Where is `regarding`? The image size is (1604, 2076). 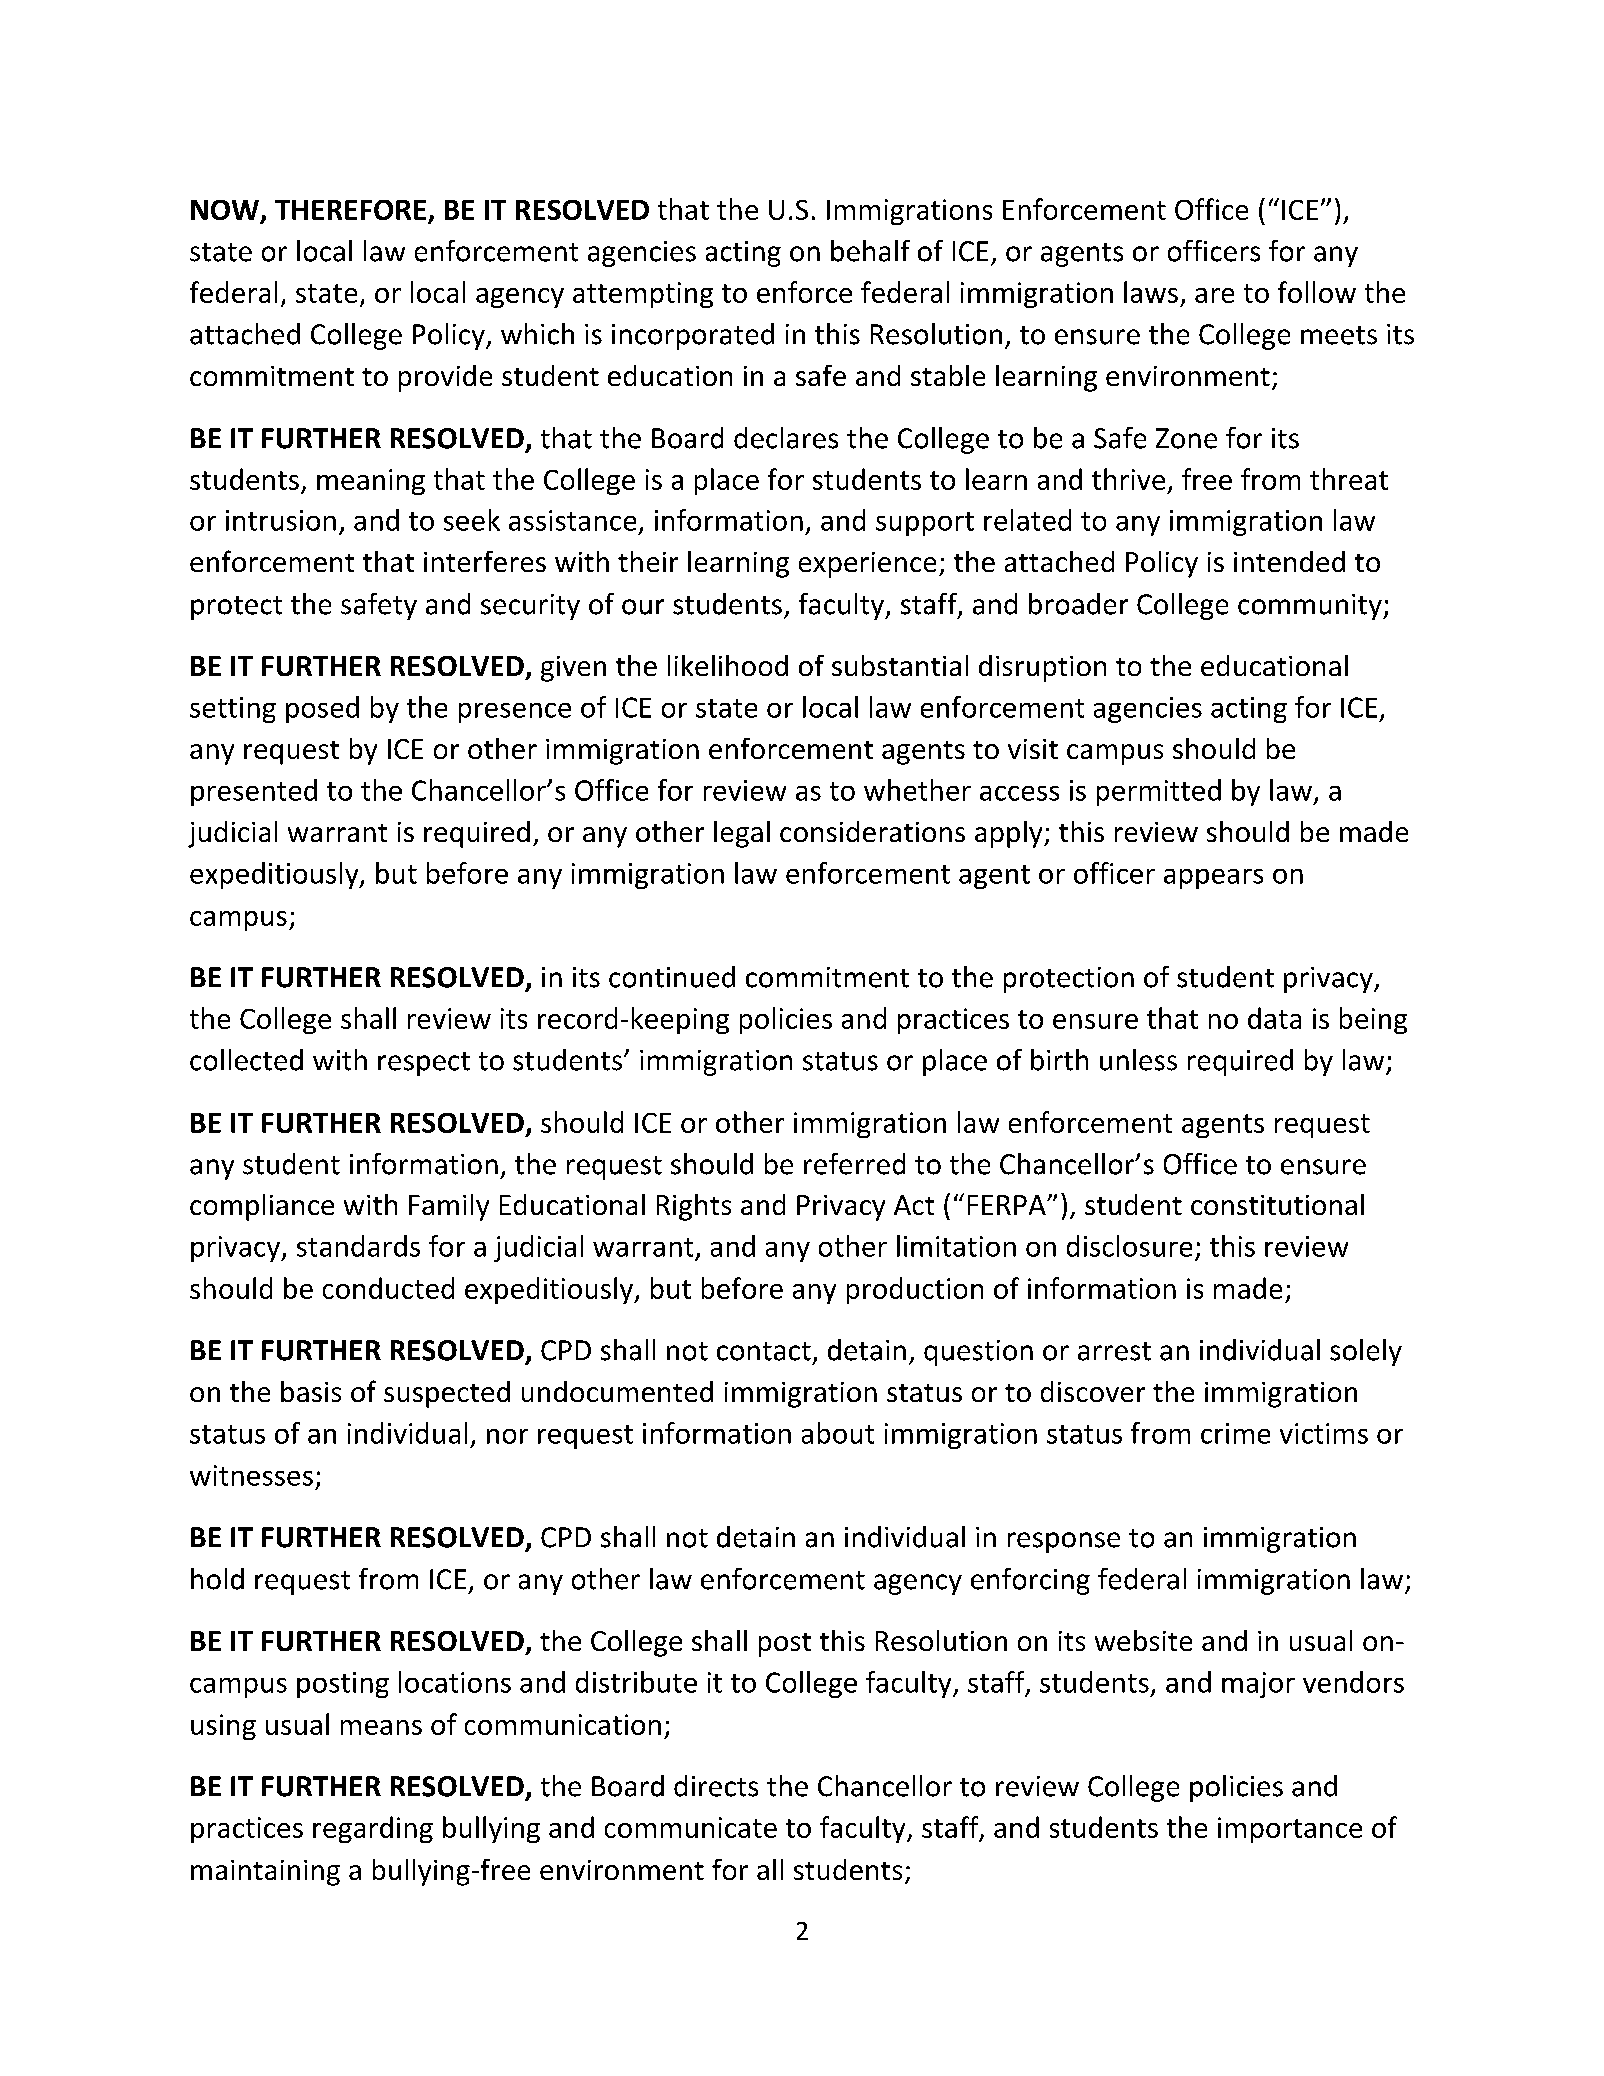
regarding is located at coordinates (373, 1829).
